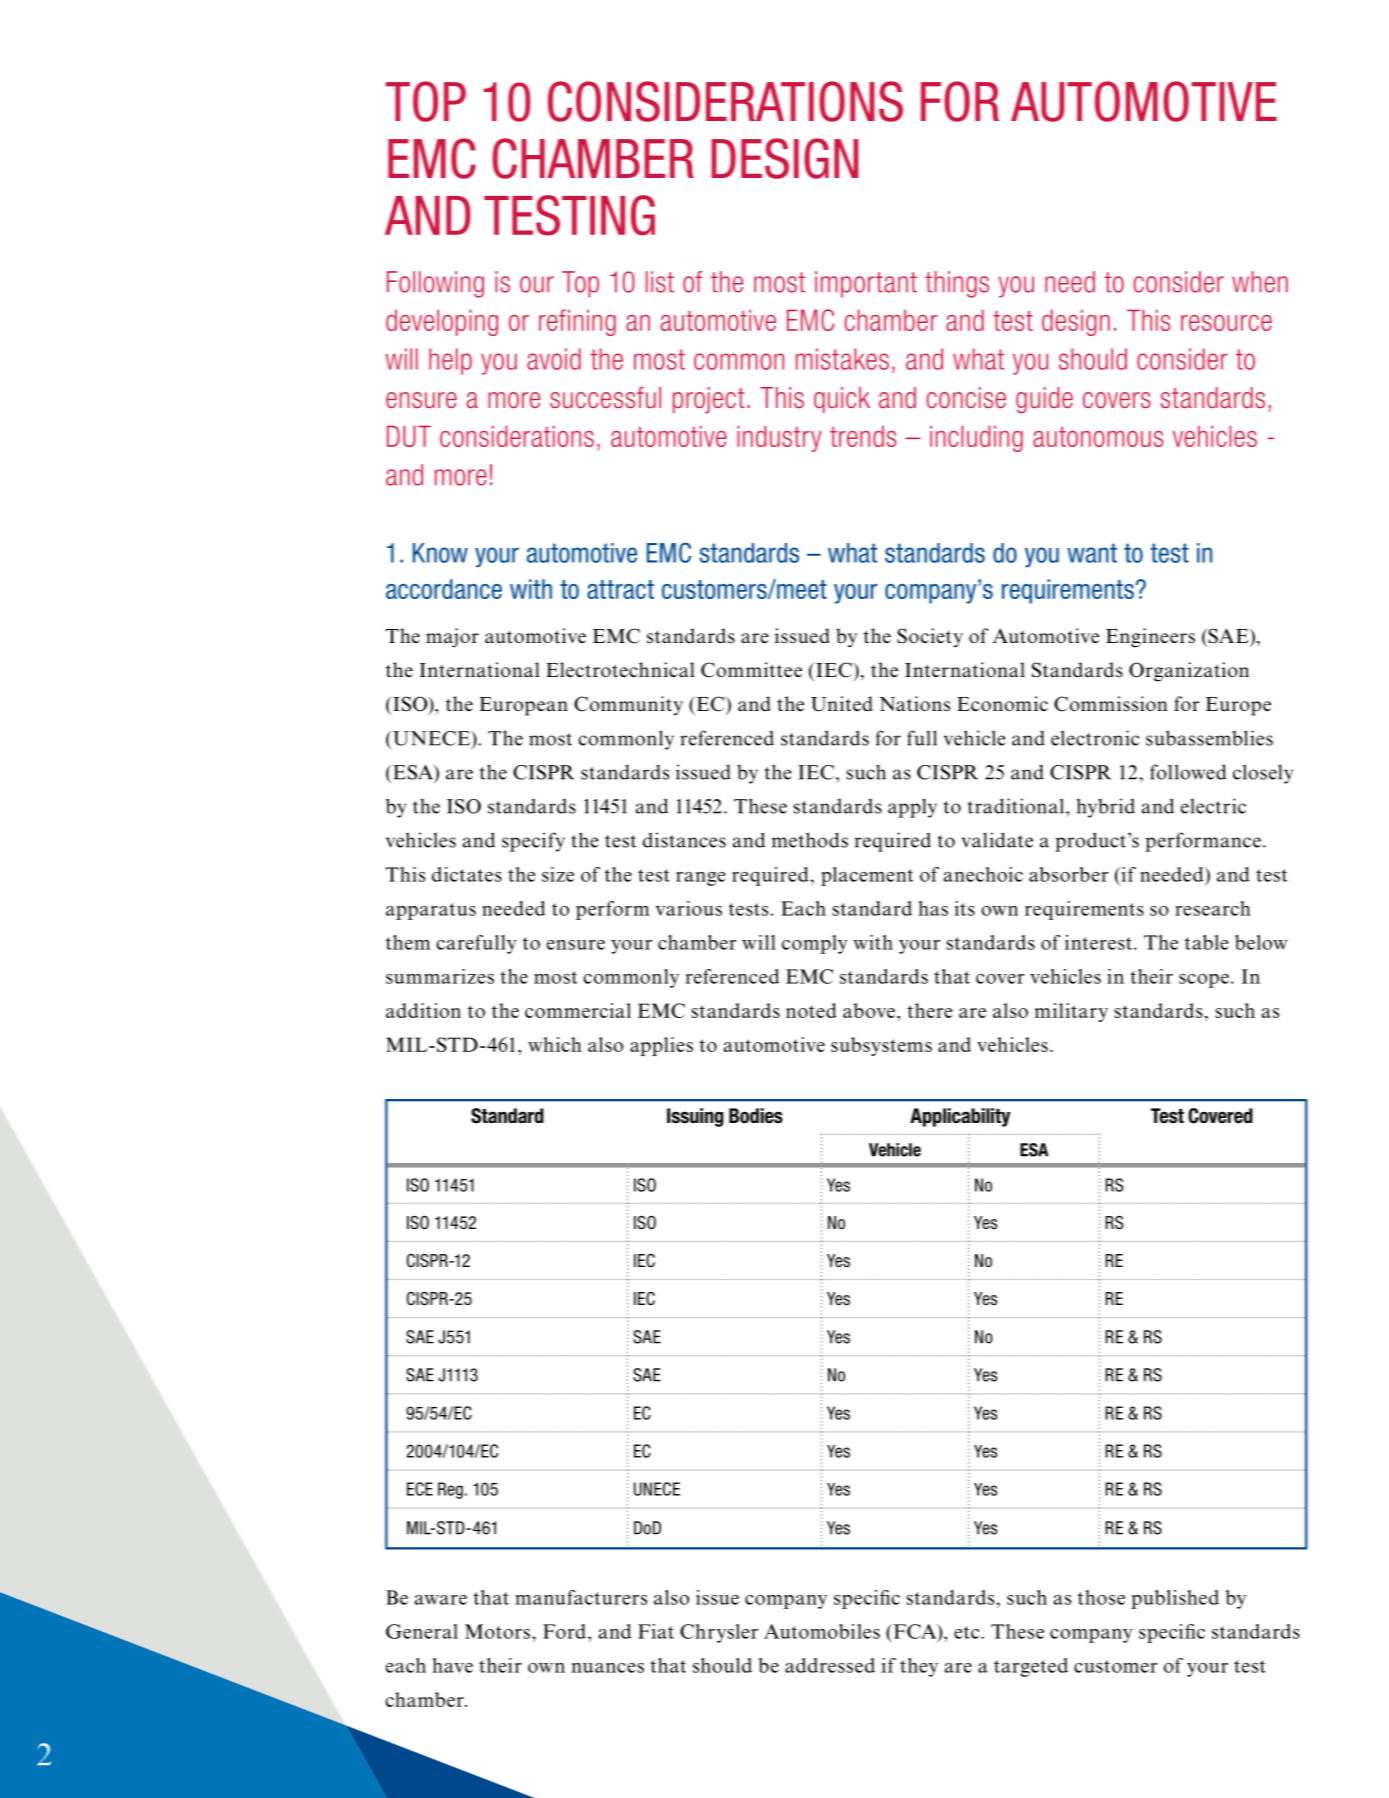  I want to click on scope, so click(1204, 981).
